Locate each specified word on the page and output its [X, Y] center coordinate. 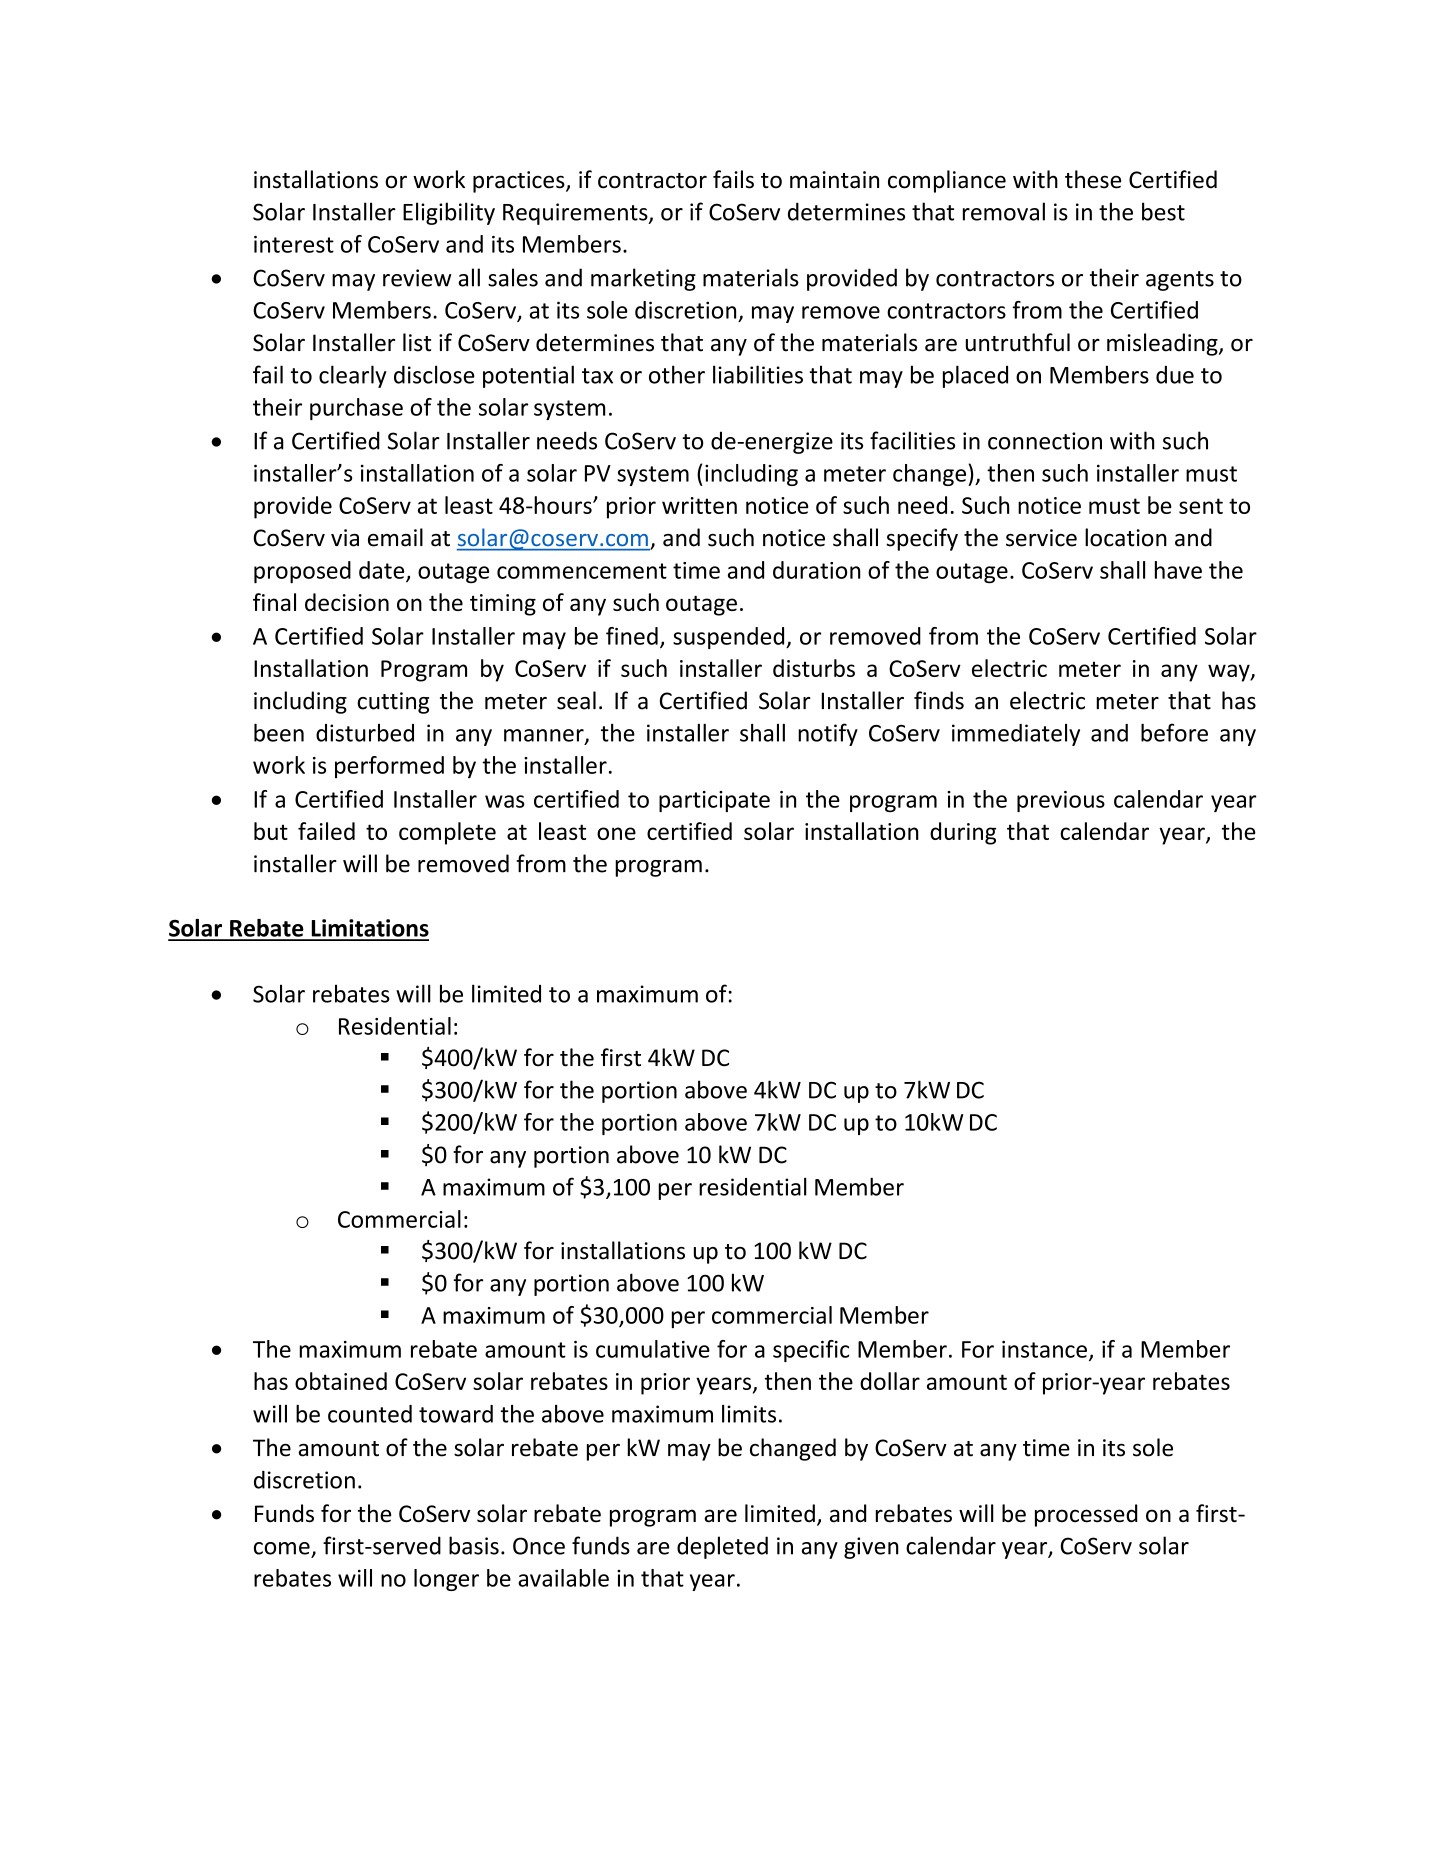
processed [1086, 1515]
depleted [722, 1547]
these [1093, 179]
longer [446, 1580]
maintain [834, 180]
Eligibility [449, 213]
